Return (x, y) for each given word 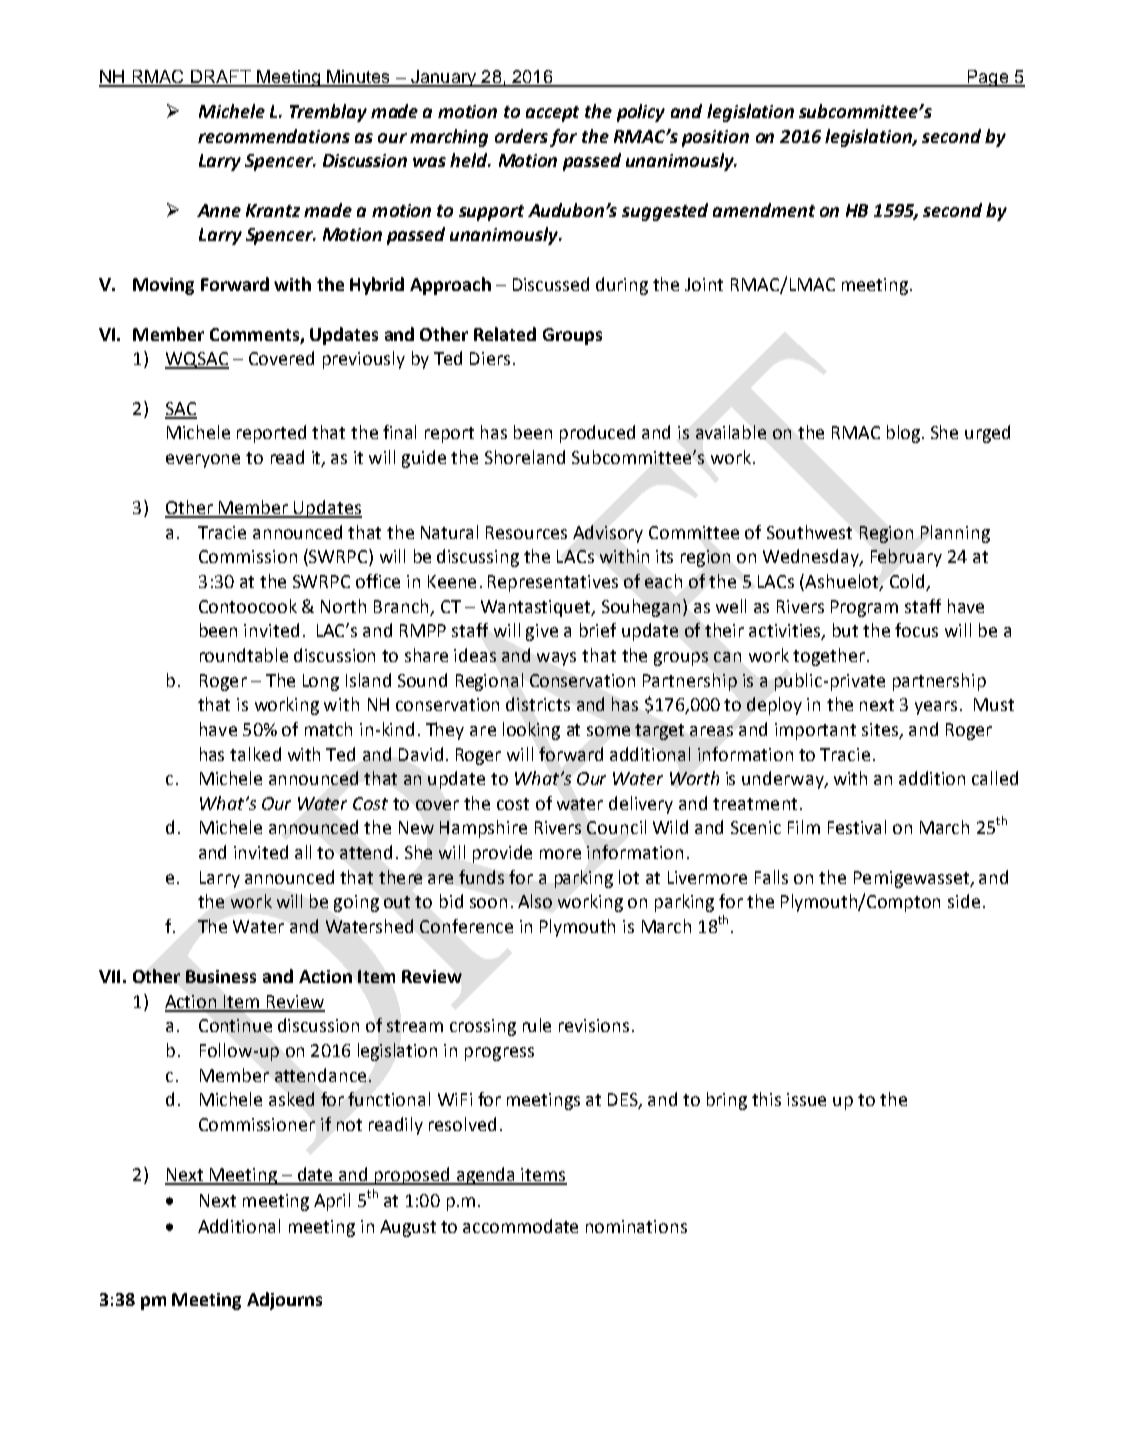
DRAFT (221, 78)
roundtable (244, 655)
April (332, 1202)
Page (987, 78)
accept (552, 114)
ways (556, 659)
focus (916, 630)
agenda (486, 1176)
